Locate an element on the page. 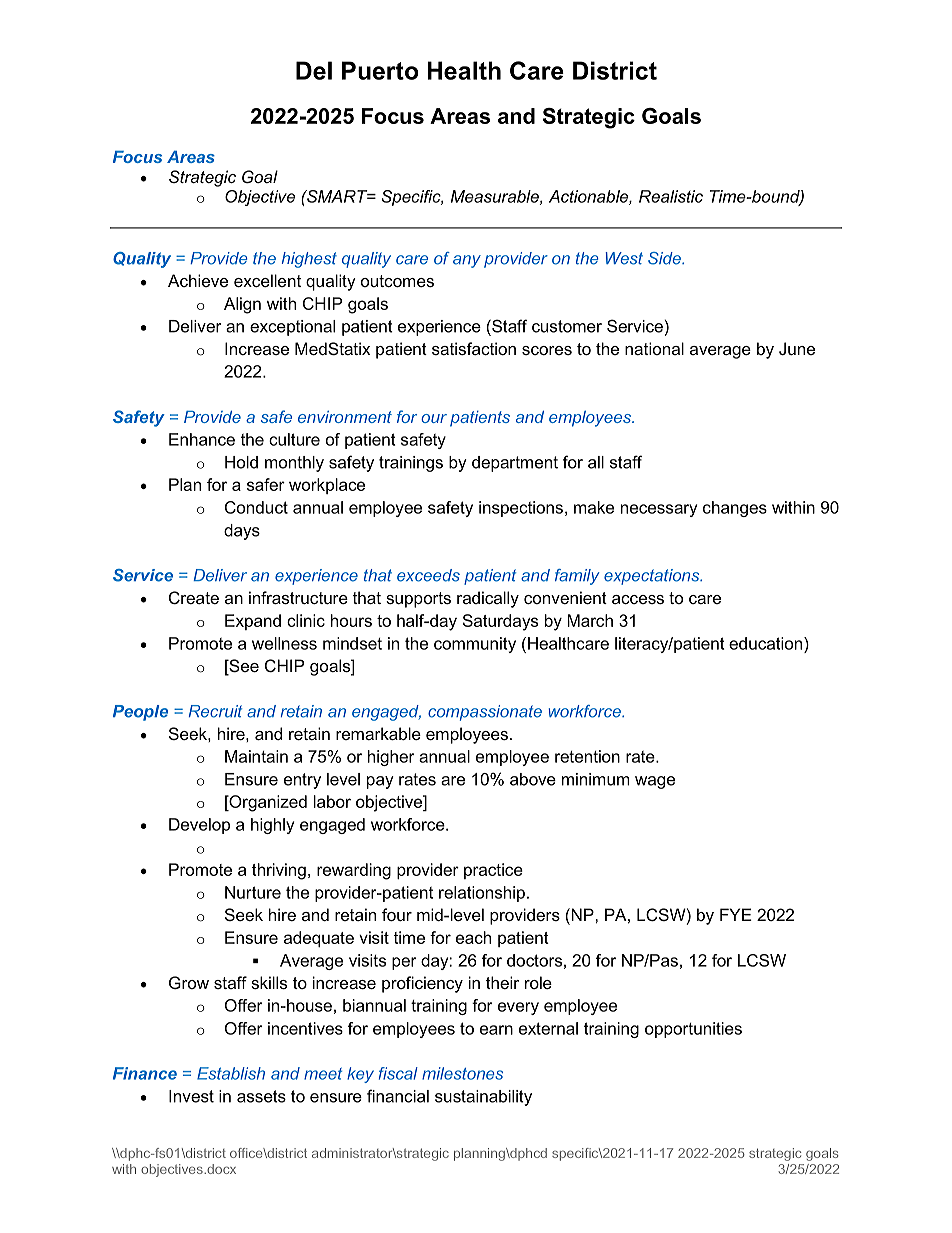 This document has height=1233, width=952. Establish is located at coordinates (231, 1073).
